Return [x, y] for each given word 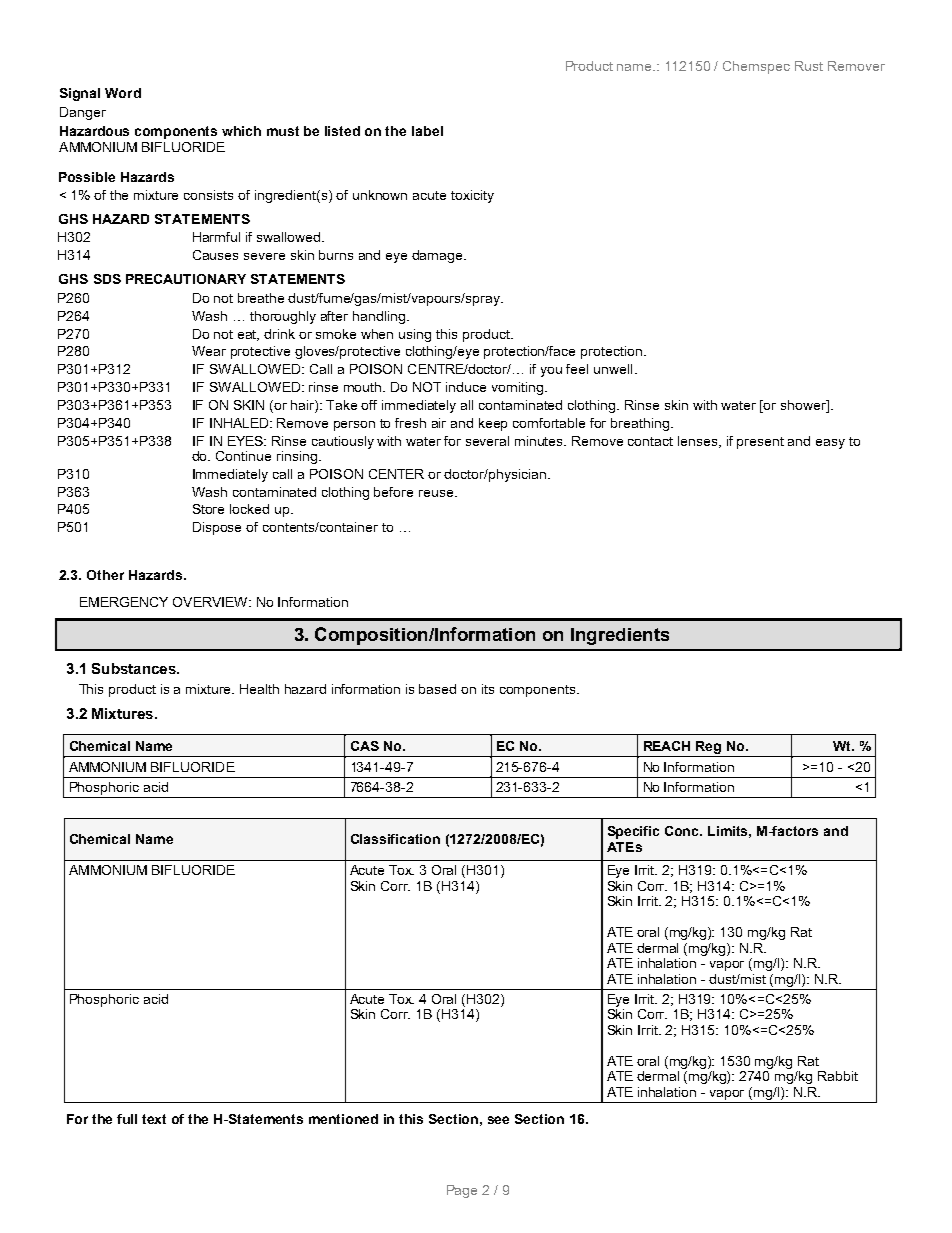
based [437, 689]
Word [123, 93]
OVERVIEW [211, 602]
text [154, 1119]
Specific [633, 832]
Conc [683, 831]
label [427, 131]
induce [466, 387]
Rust [809, 66]
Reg [708, 747]
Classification [395, 839]
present [760, 443]
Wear [209, 351]
